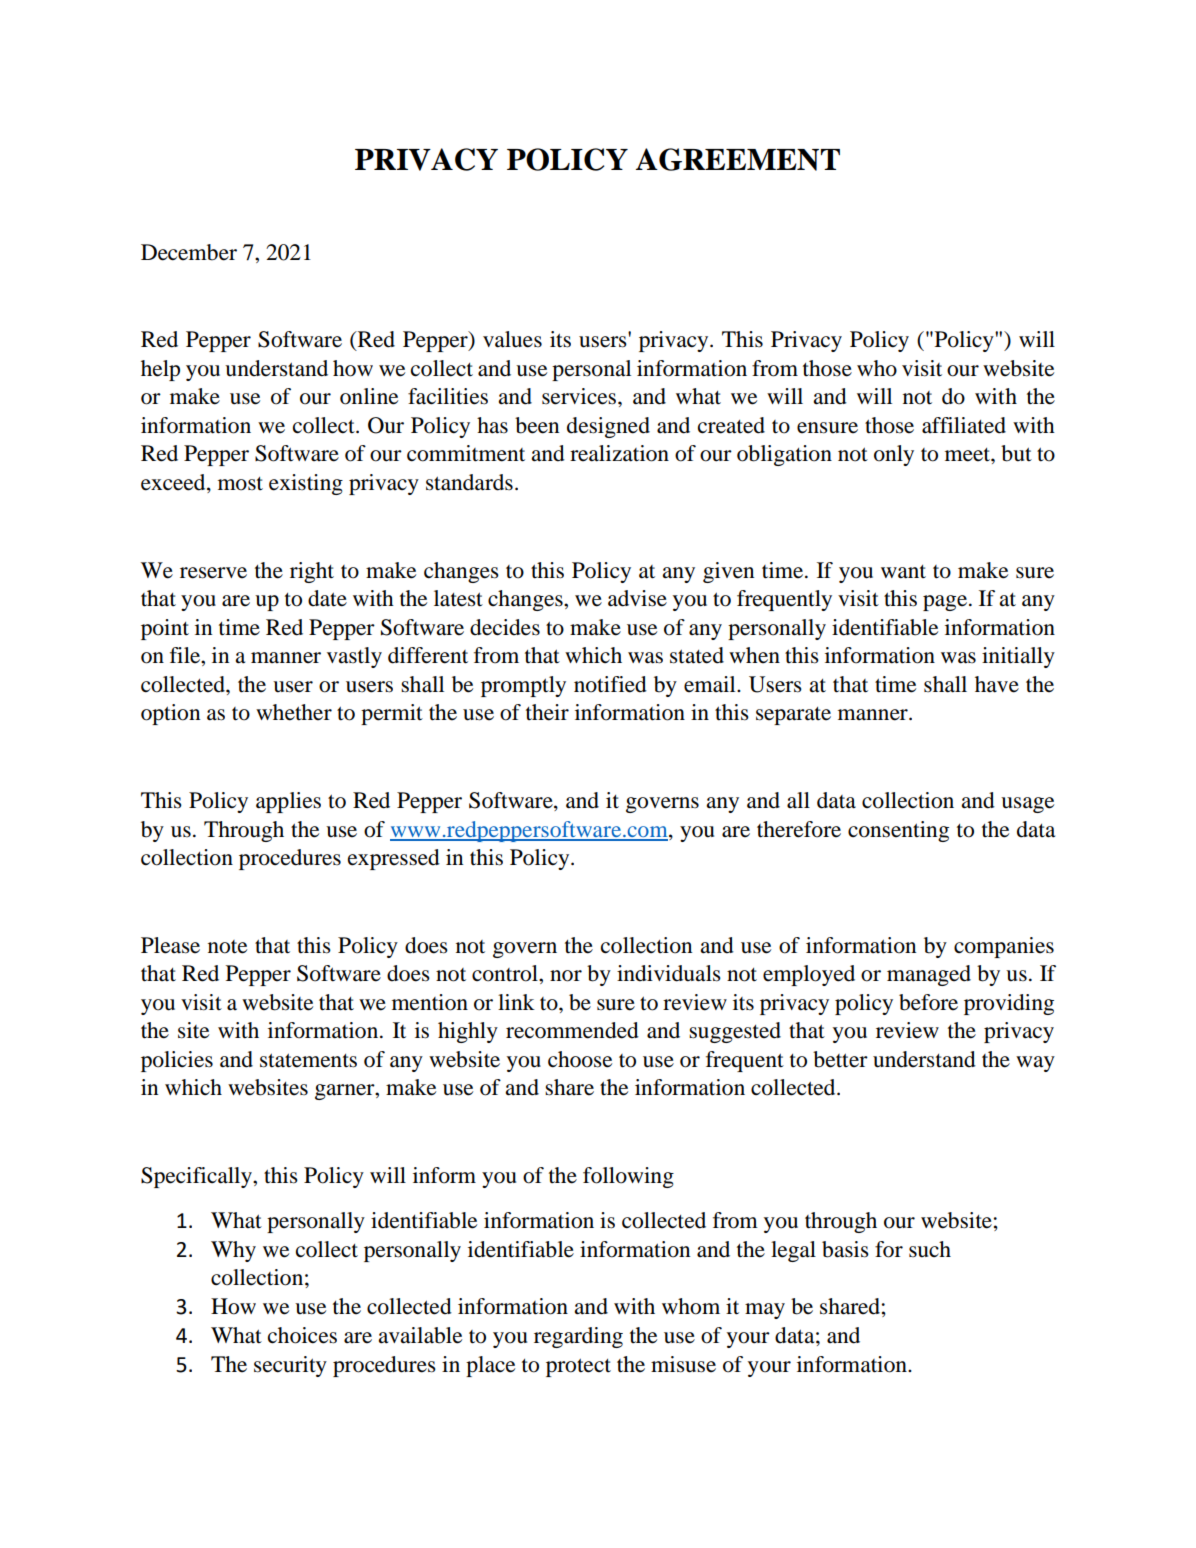 This screenshot has width=1196, height=1548. Describe the element at coordinates (738, 159) in the screenshot. I see `AGREEMENT` at that location.
